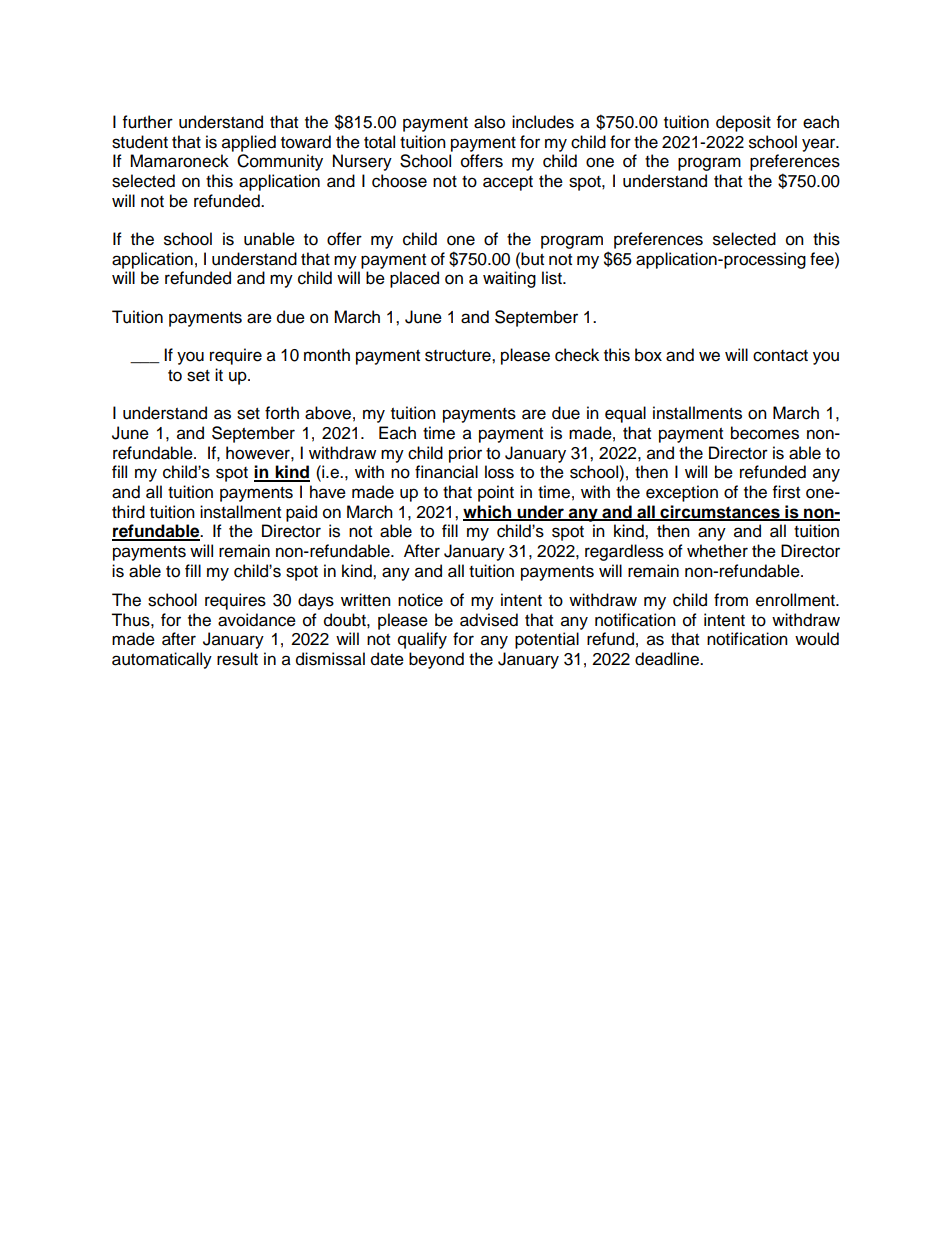  I want to click on applied, so click(249, 143).
